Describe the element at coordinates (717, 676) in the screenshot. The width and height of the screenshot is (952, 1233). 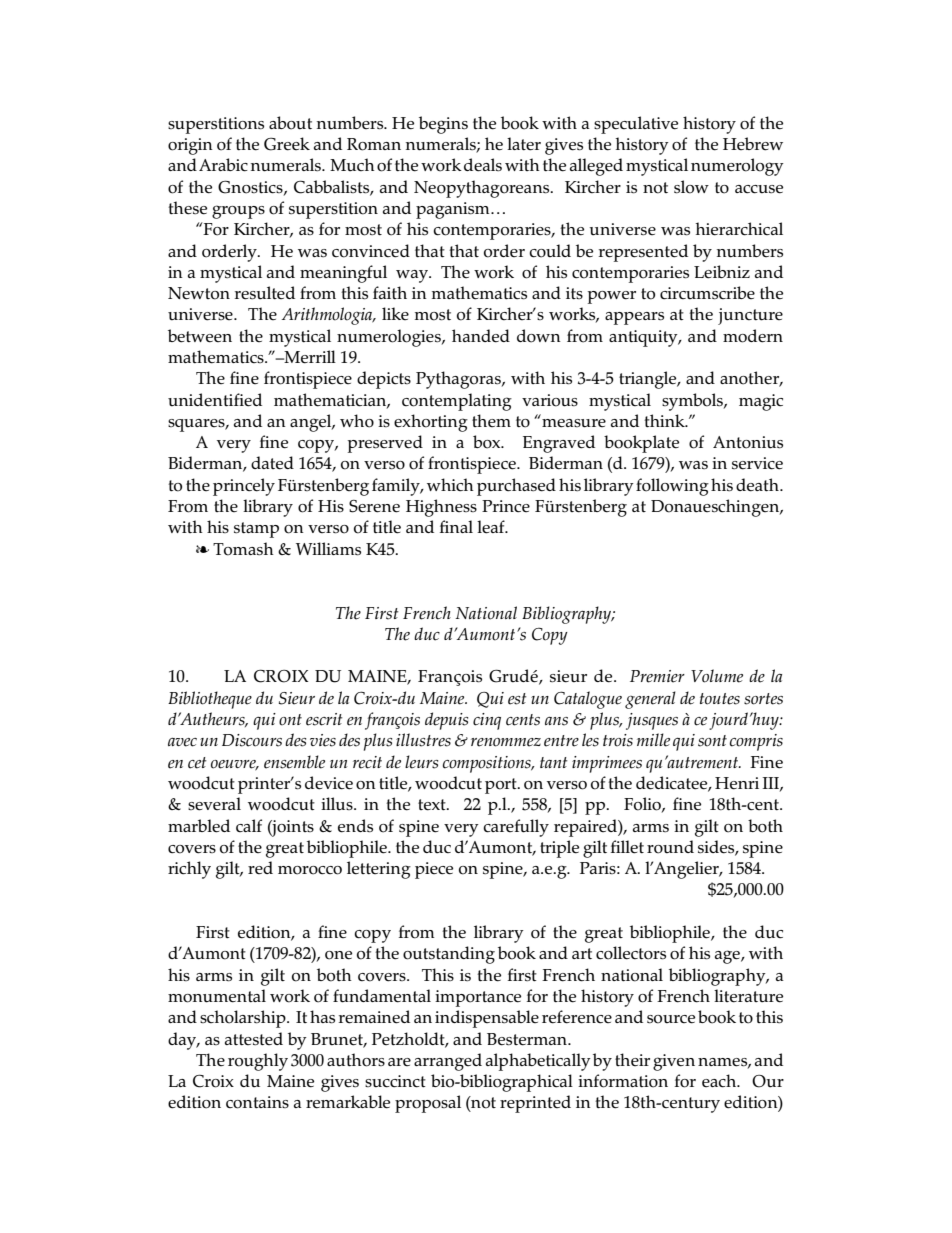
I see `Volume` at that location.
